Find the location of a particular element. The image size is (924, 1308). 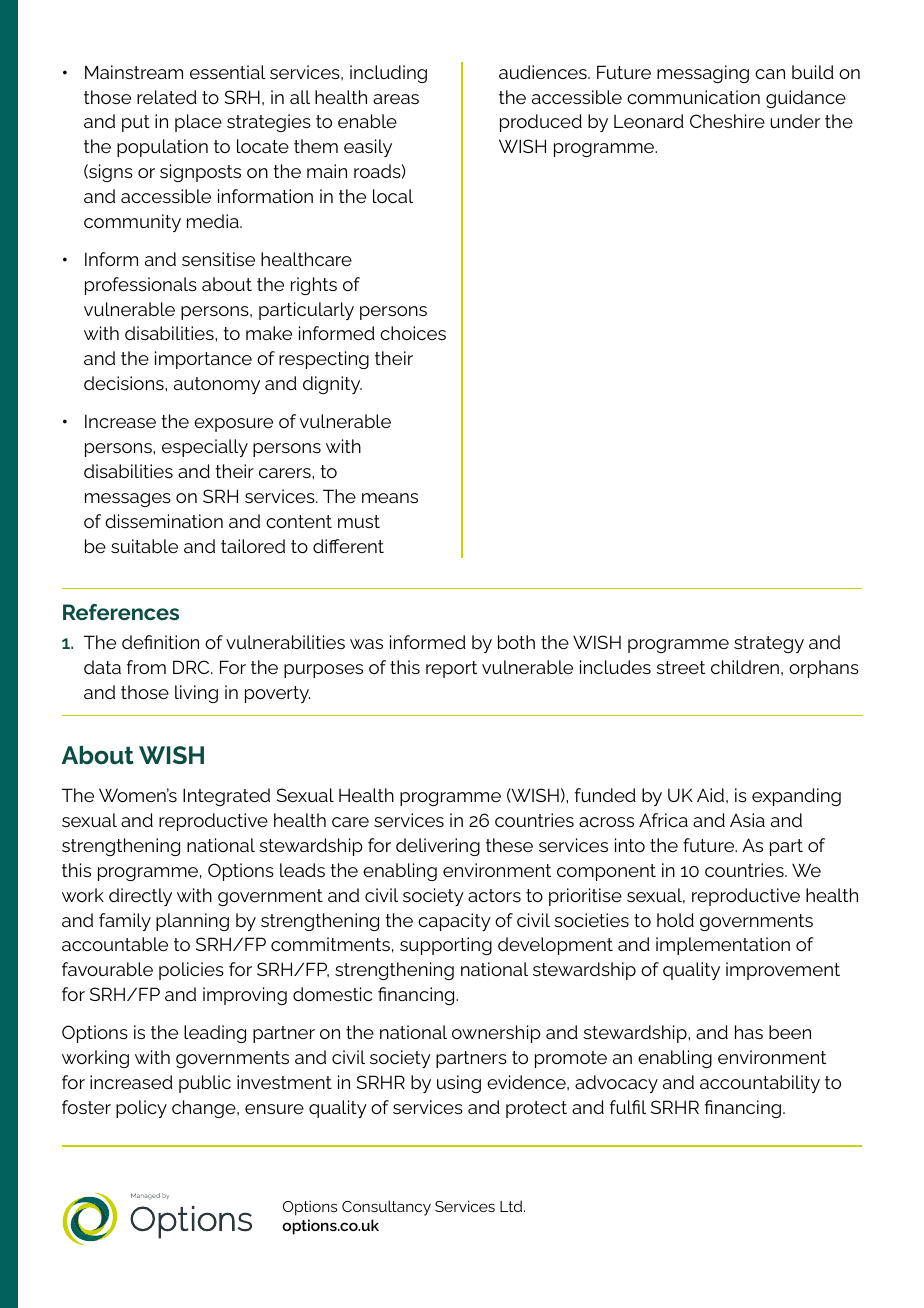

delivering is located at coordinates (438, 847).
